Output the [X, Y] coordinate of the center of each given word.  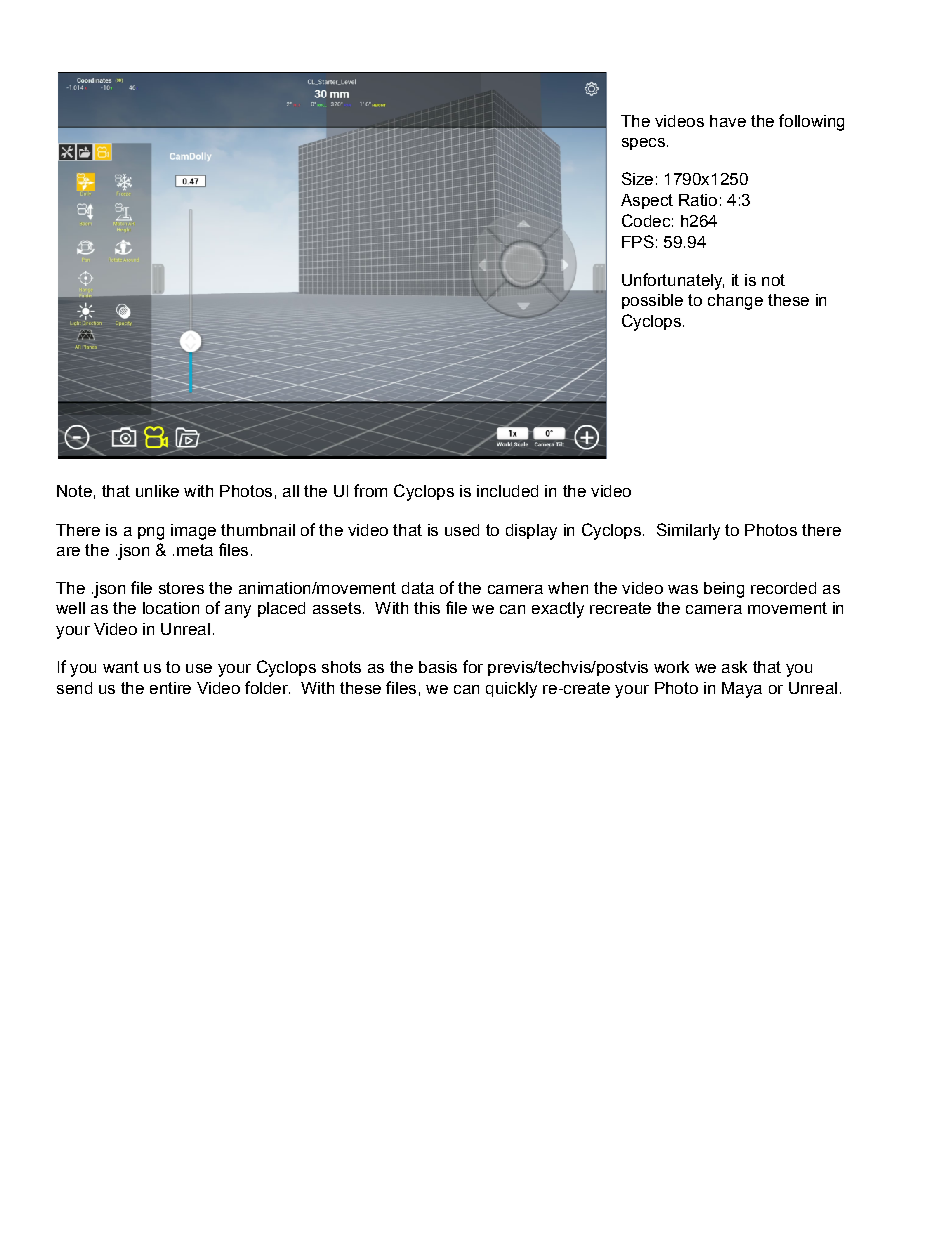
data [418, 588]
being [724, 590]
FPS [638, 241]
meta [195, 550]
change [735, 302]
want [121, 667]
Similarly [688, 531]
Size [637, 178]
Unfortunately [673, 281]
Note [74, 491]
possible [652, 301]
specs [643, 144]
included [507, 491]
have [728, 121]
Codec [646, 220]
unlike [157, 491]
